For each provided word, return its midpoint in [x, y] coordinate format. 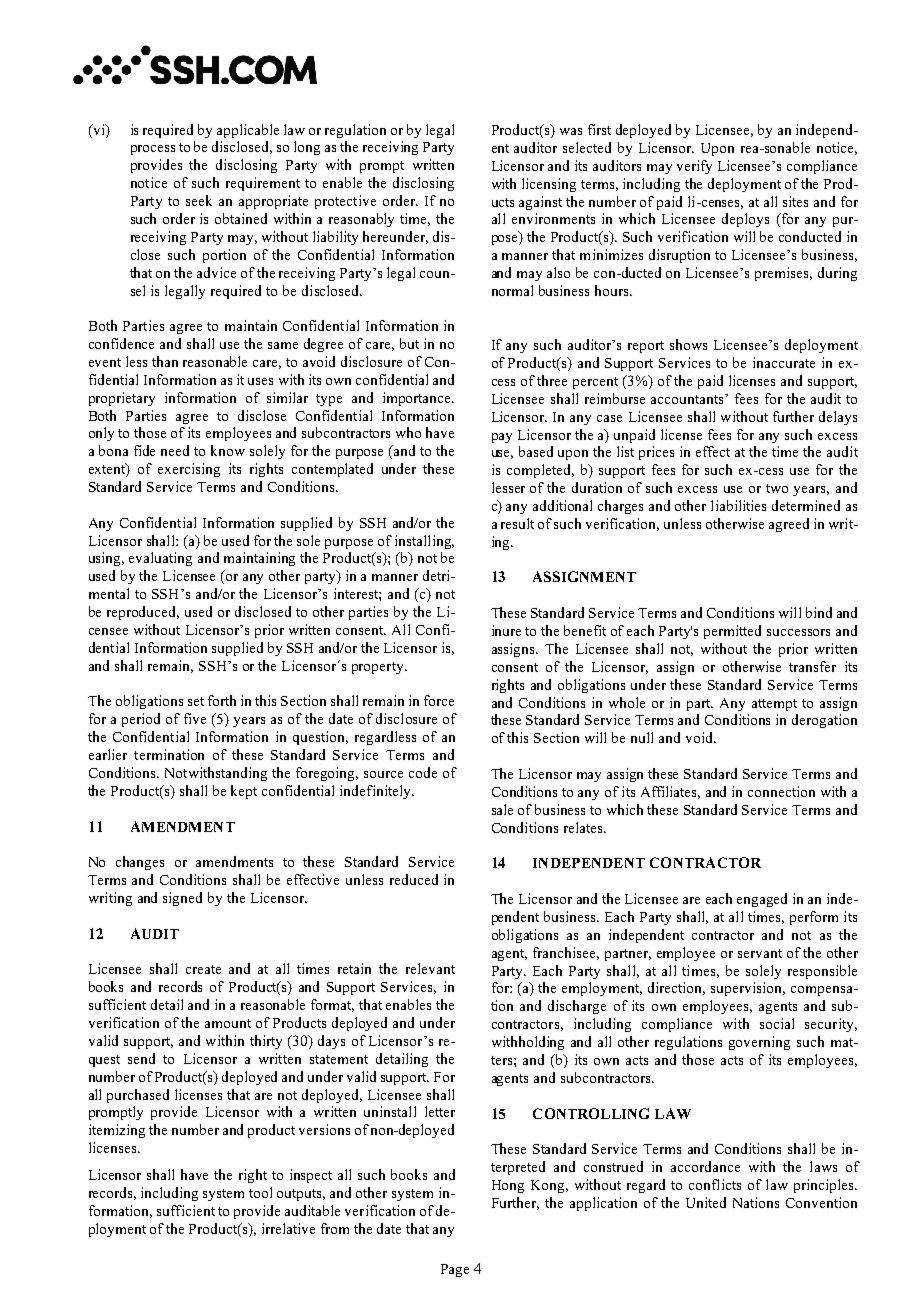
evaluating [160, 559]
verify [694, 167]
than [165, 361]
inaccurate [784, 362]
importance [418, 399]
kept [244, 792]
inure [506, 630]
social [777, 1023]
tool [260, 1192]
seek [199, 200]
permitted [732, 632]
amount [228, 1023]
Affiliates [670, 792]
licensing [549, 185]
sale [502, 809]
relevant [430, 968]
